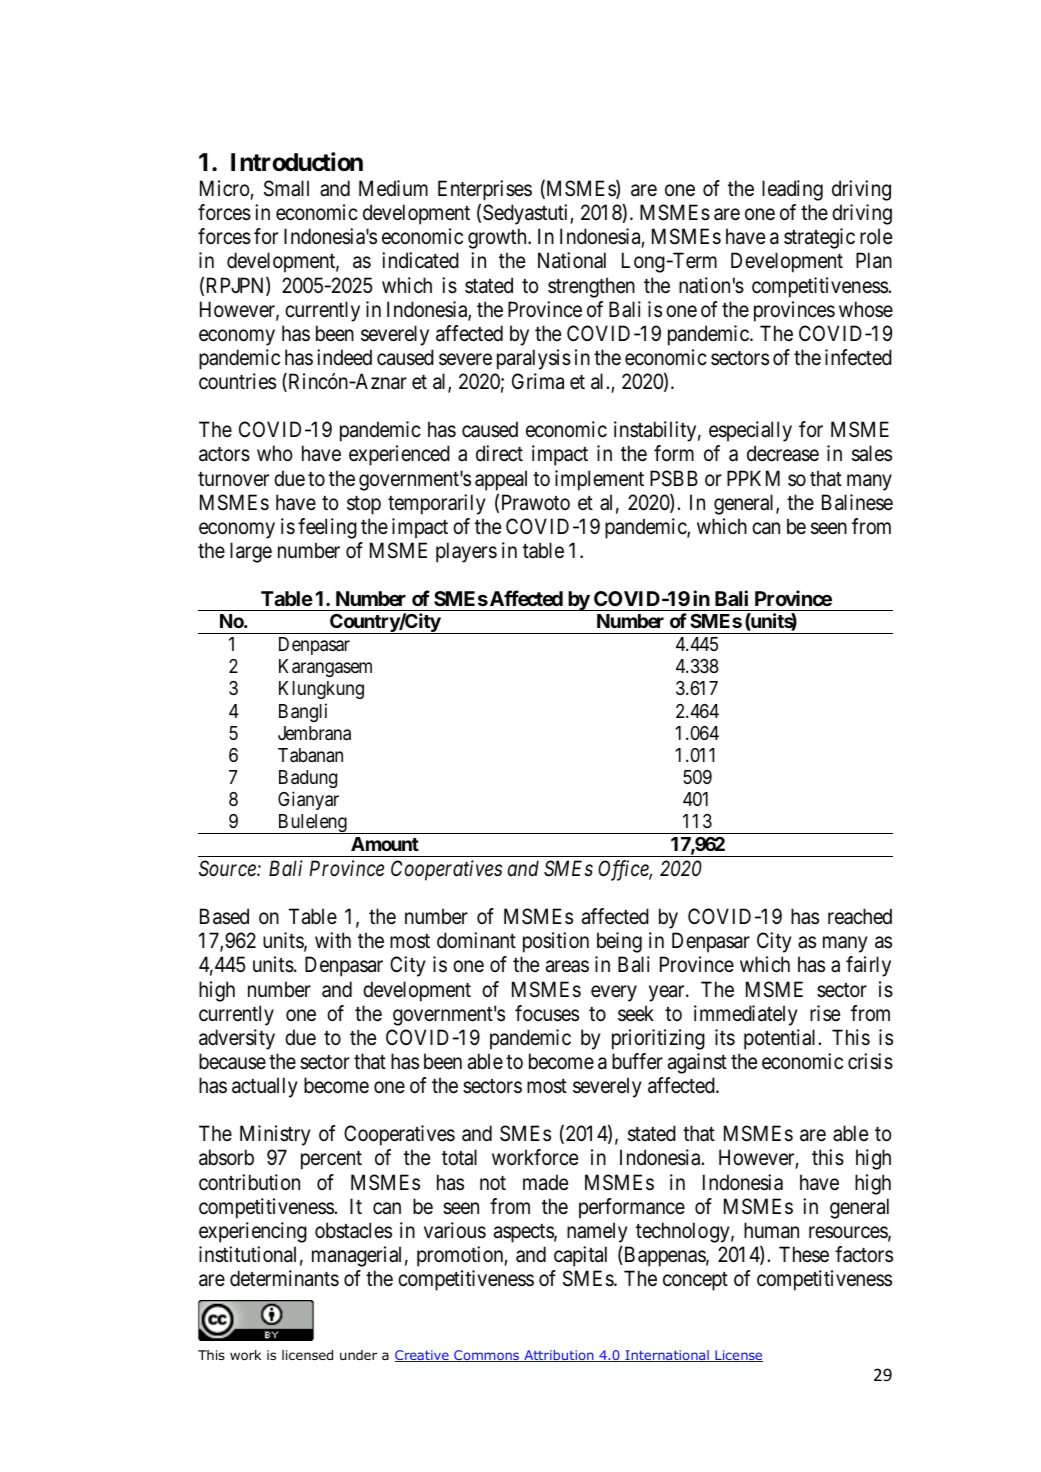 The image size is (1041, 1472). I want to click on Amount, so click(385, 844).
